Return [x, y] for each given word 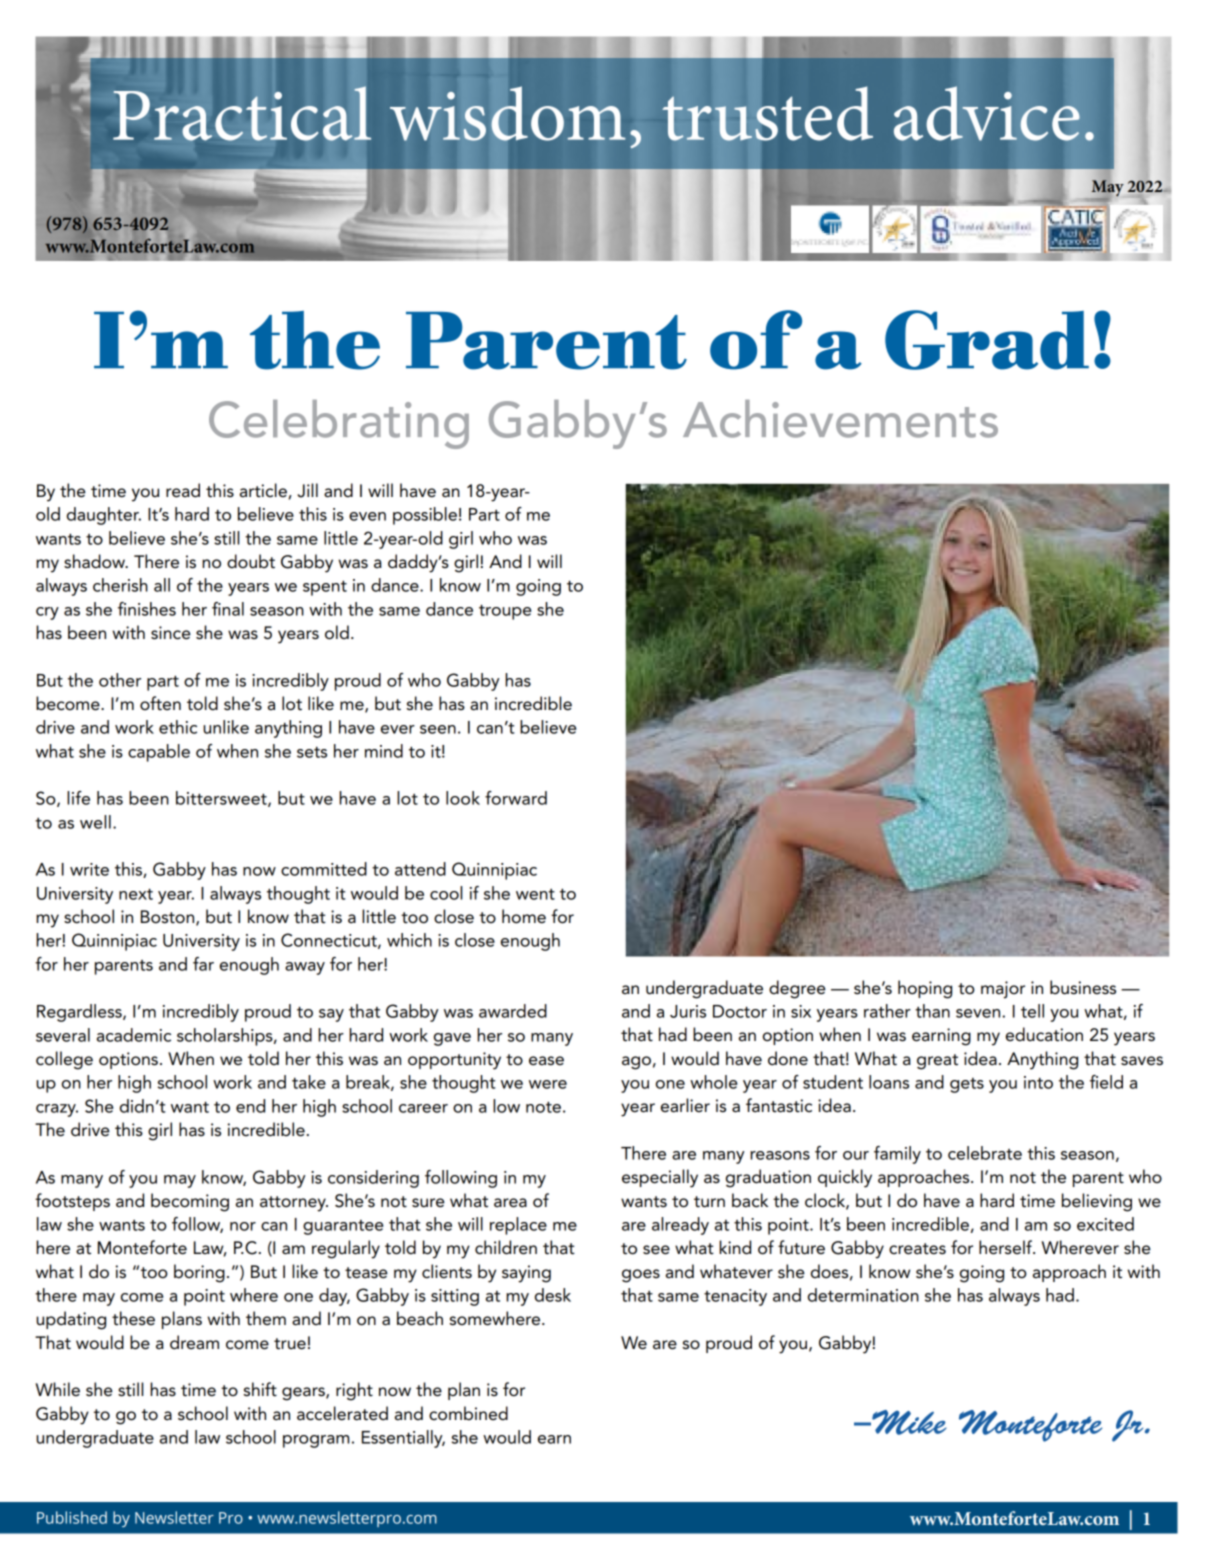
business [1083, 987]
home [524, 916]
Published [72, 1517]
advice [987, 113]
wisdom [507, 113]
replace [518, 1226]
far [203, 964]
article [263, 490]
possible [425, 516]
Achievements [840, 419]
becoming [190, 1202]
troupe [505, 612]
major [1003, 990]
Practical [242, 113]
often [160, 703]
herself [1007, 1247]
